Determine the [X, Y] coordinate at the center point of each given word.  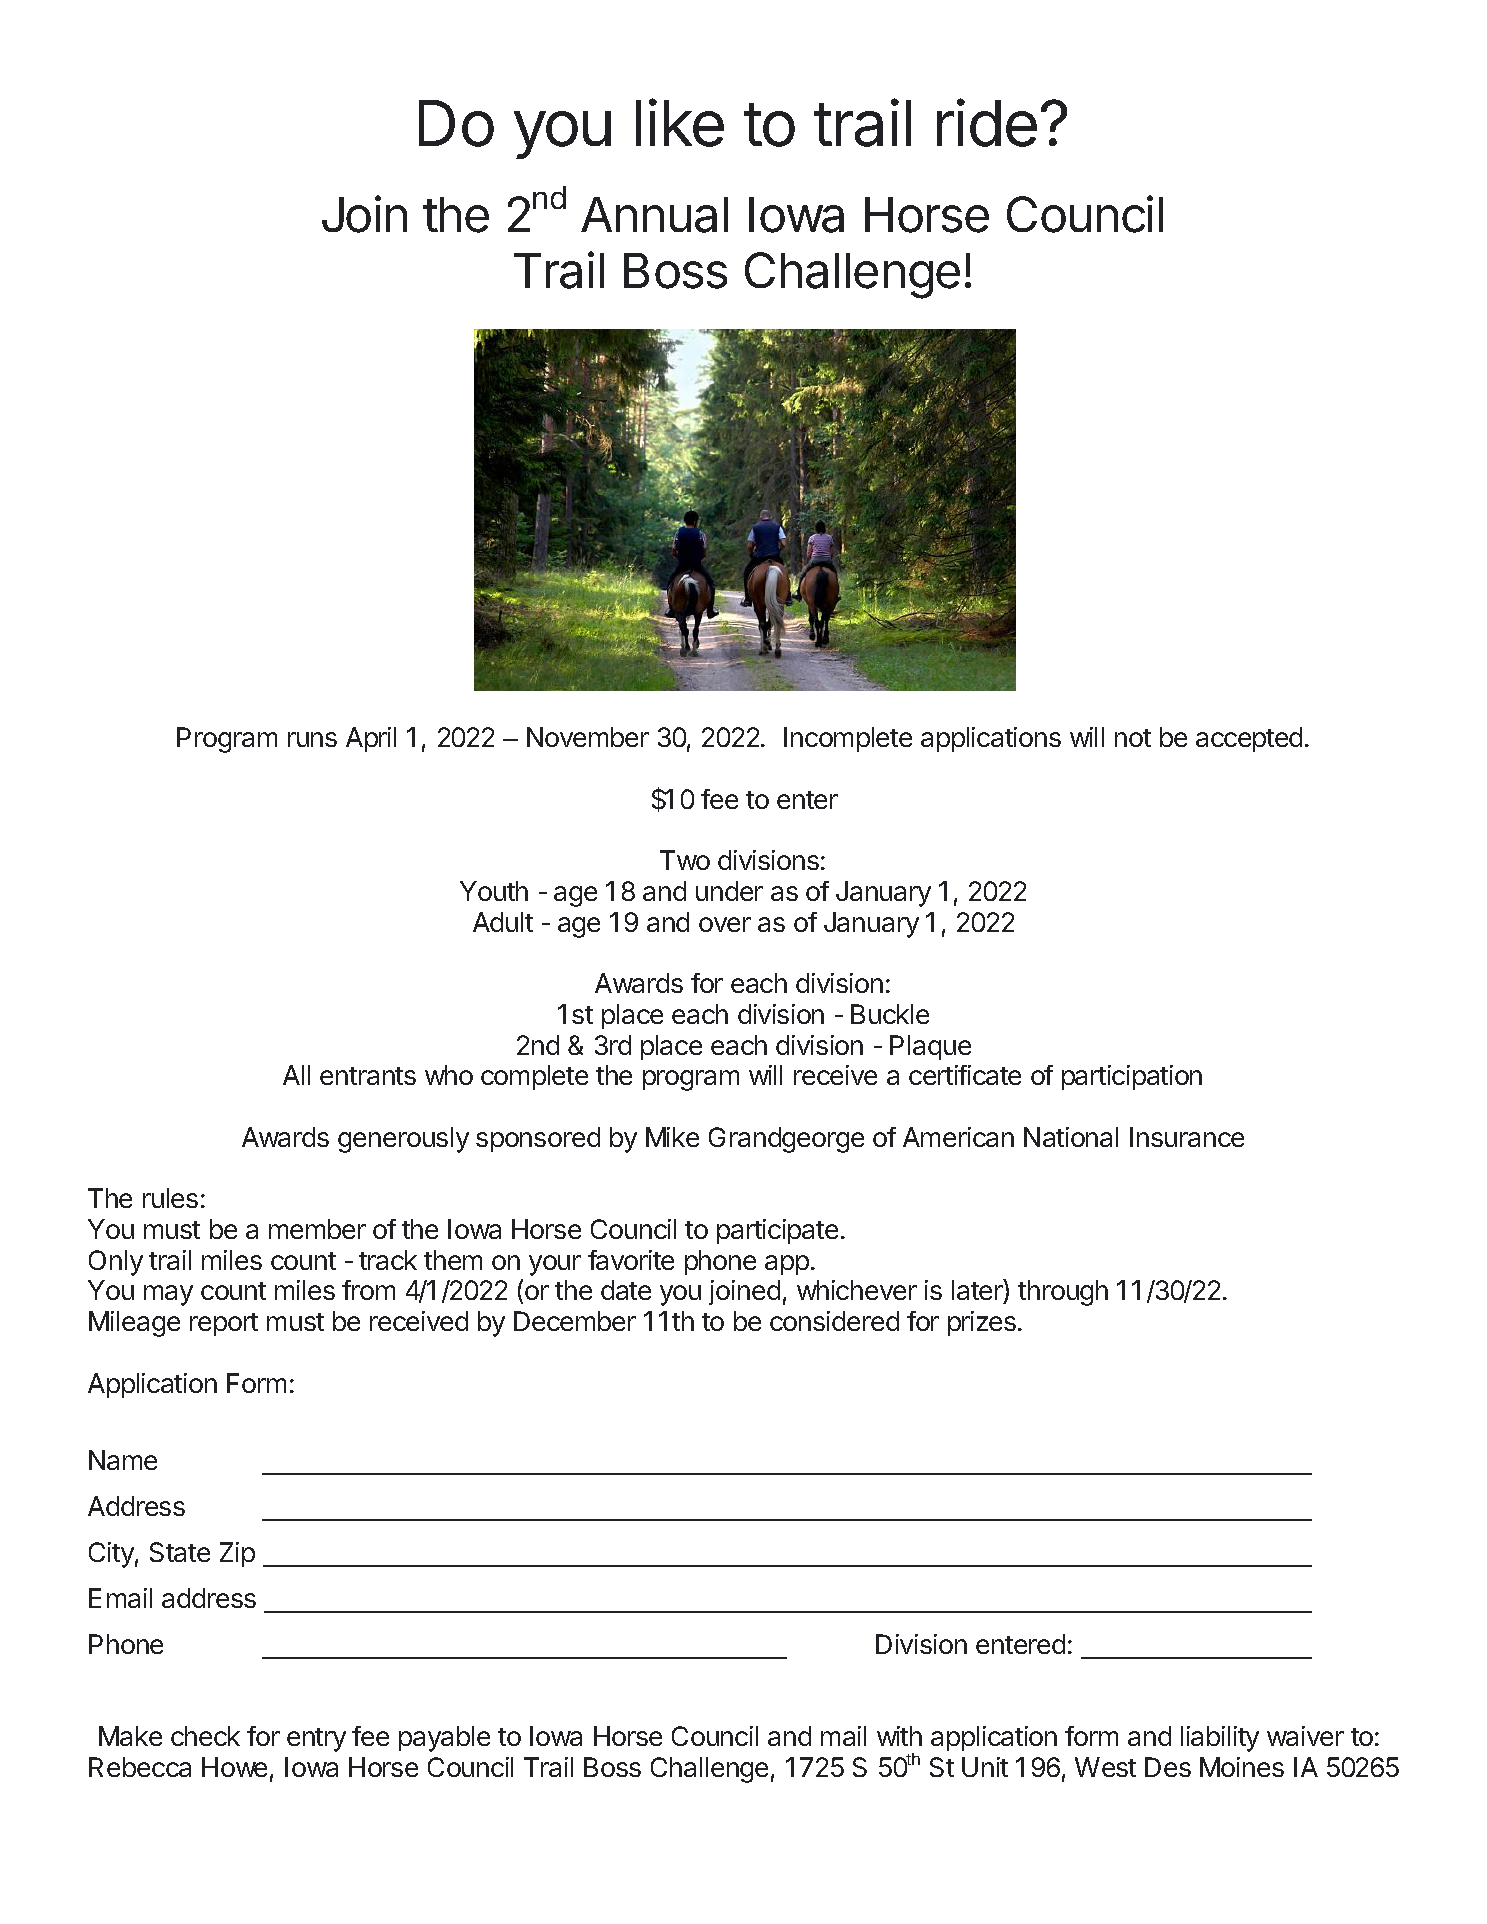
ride [987, 122]
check [205, 1736]
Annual [654, 215]
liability [1220, 1739]
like [680, 122]
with [899, 1736]
